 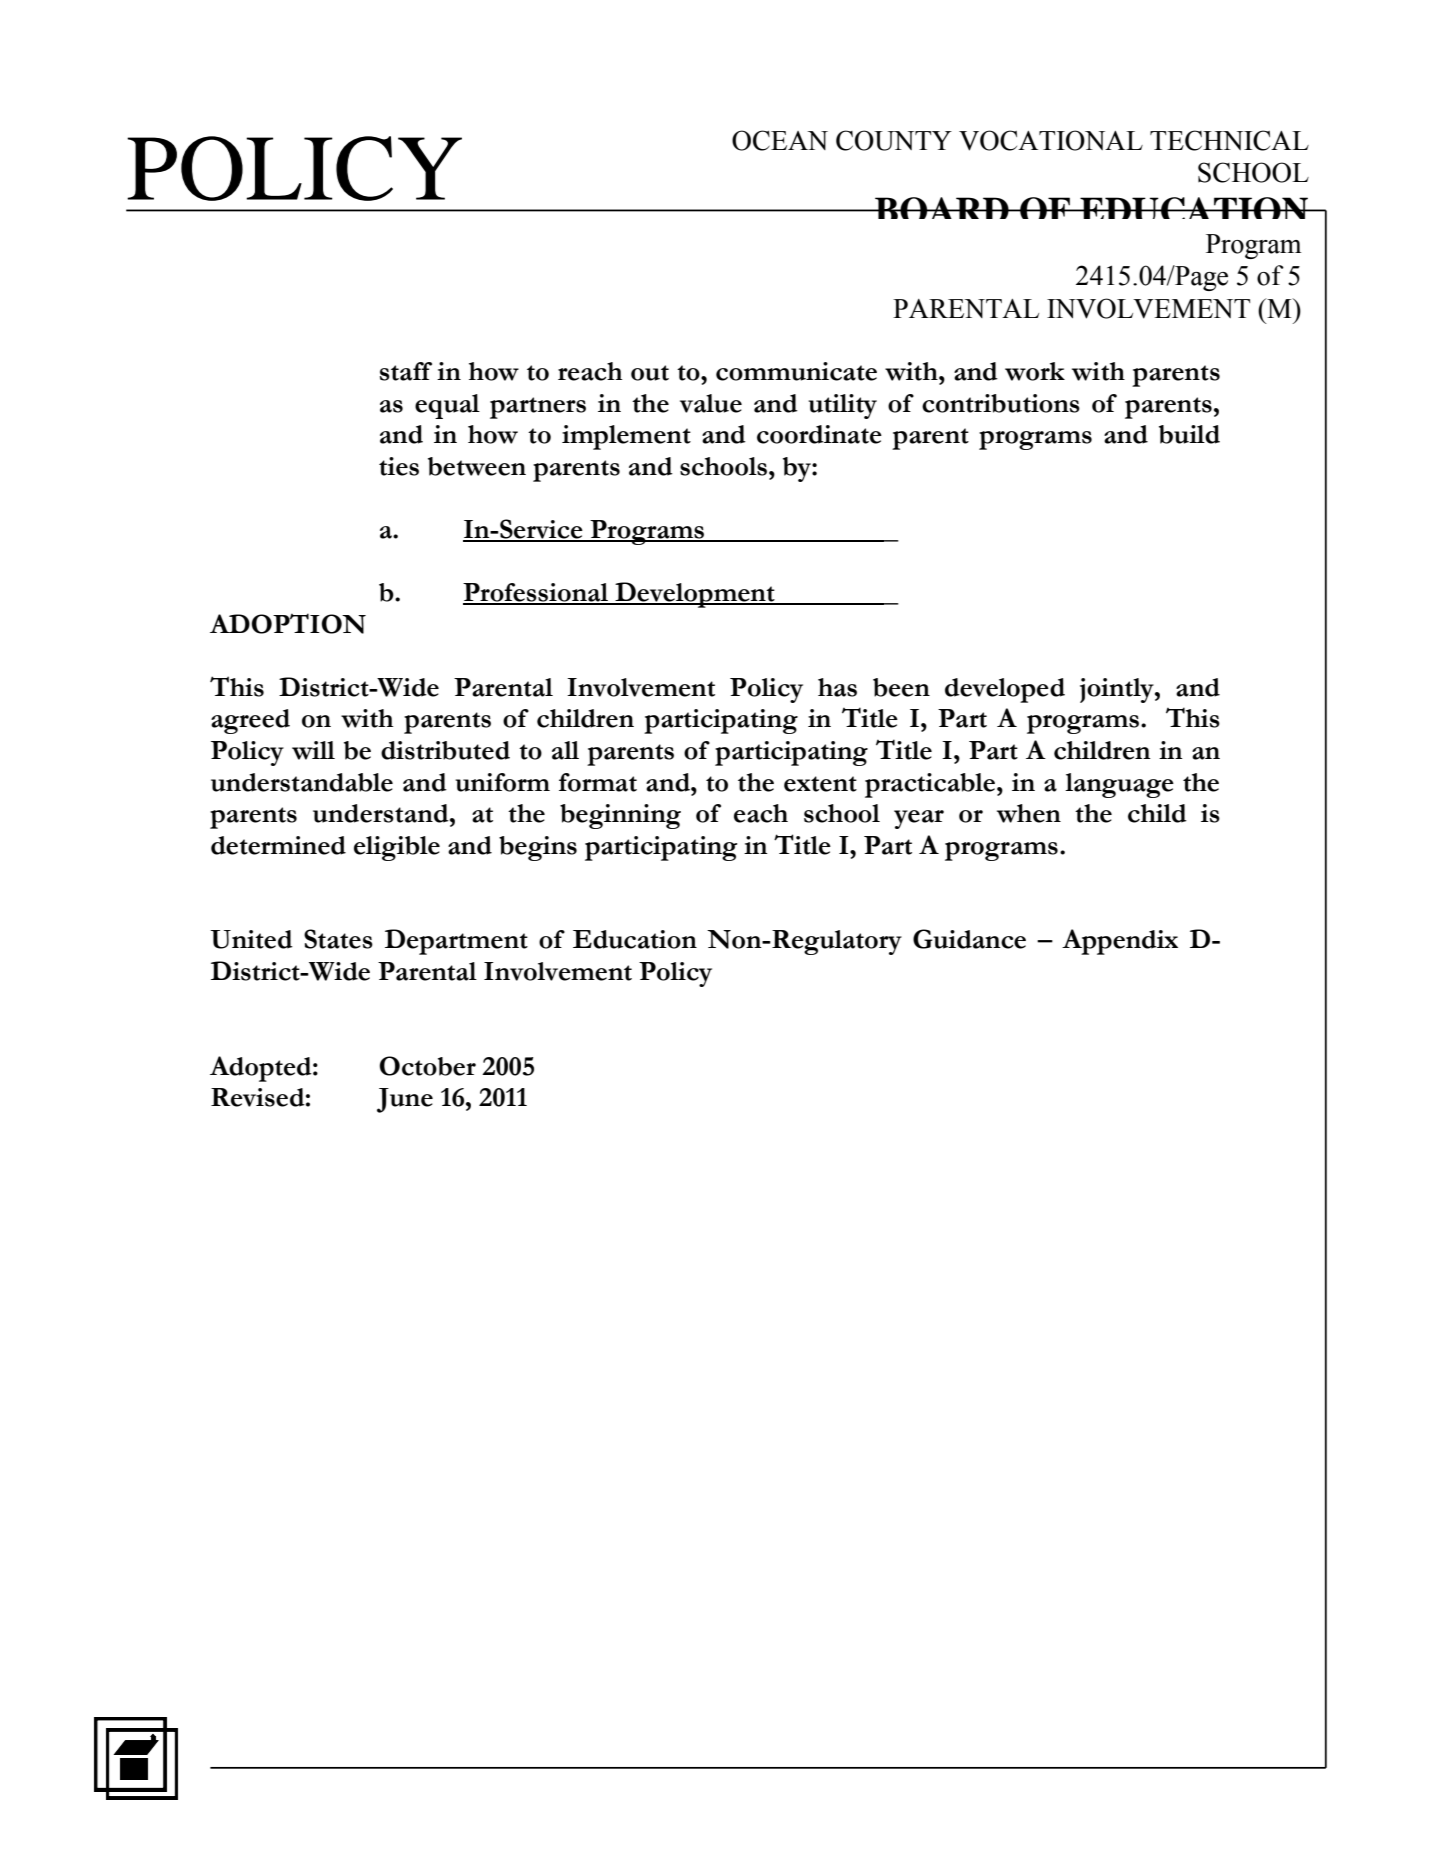 What do you see at coordinates (399, 466) in the document?
I see `ties` at bounding box center [399, 466].
